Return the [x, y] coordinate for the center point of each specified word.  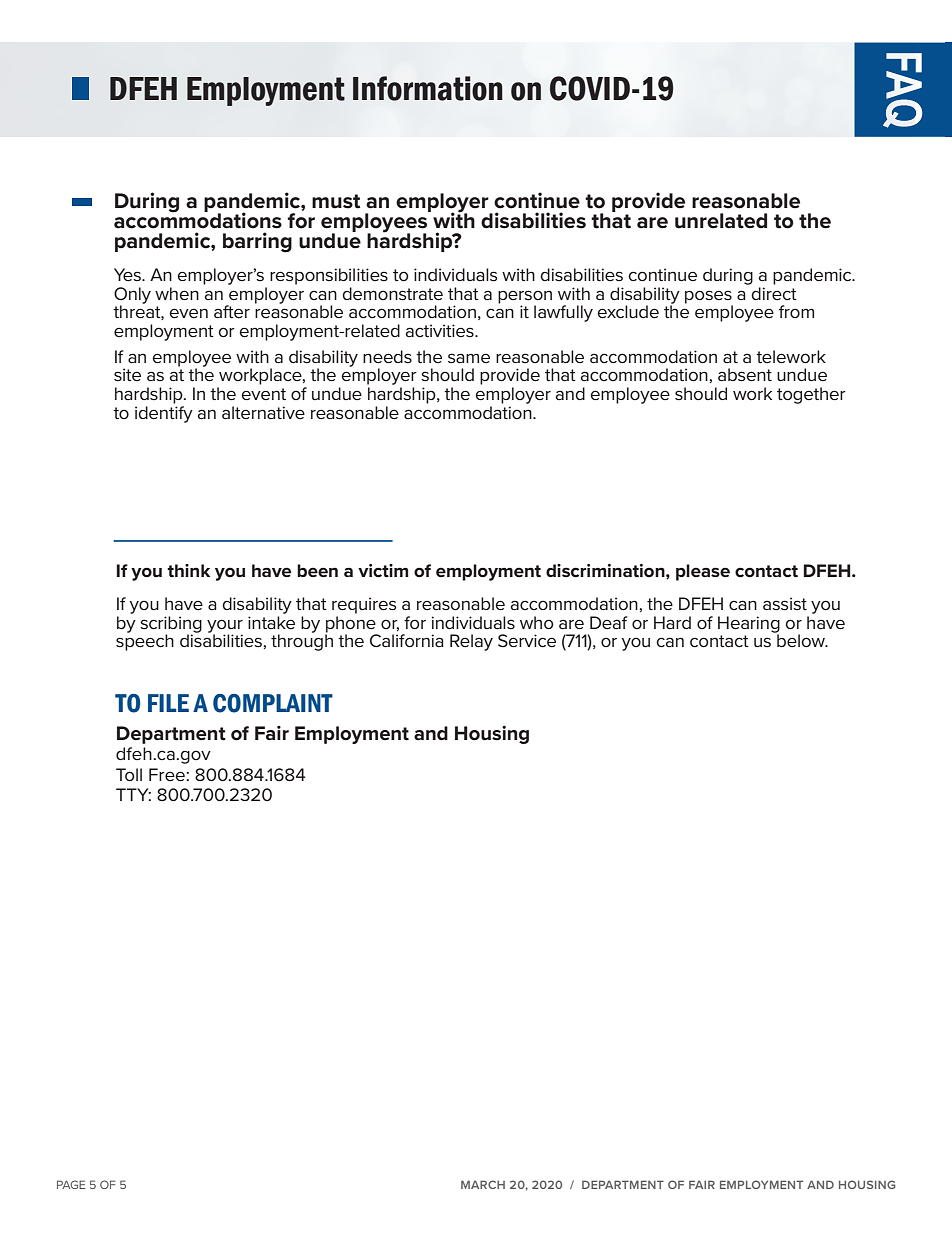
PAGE [71, 1184]
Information [428, 88]
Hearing [749, 625]
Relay [471, 642]
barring [257, 242]
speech [145, 641]
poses [708, 297]
